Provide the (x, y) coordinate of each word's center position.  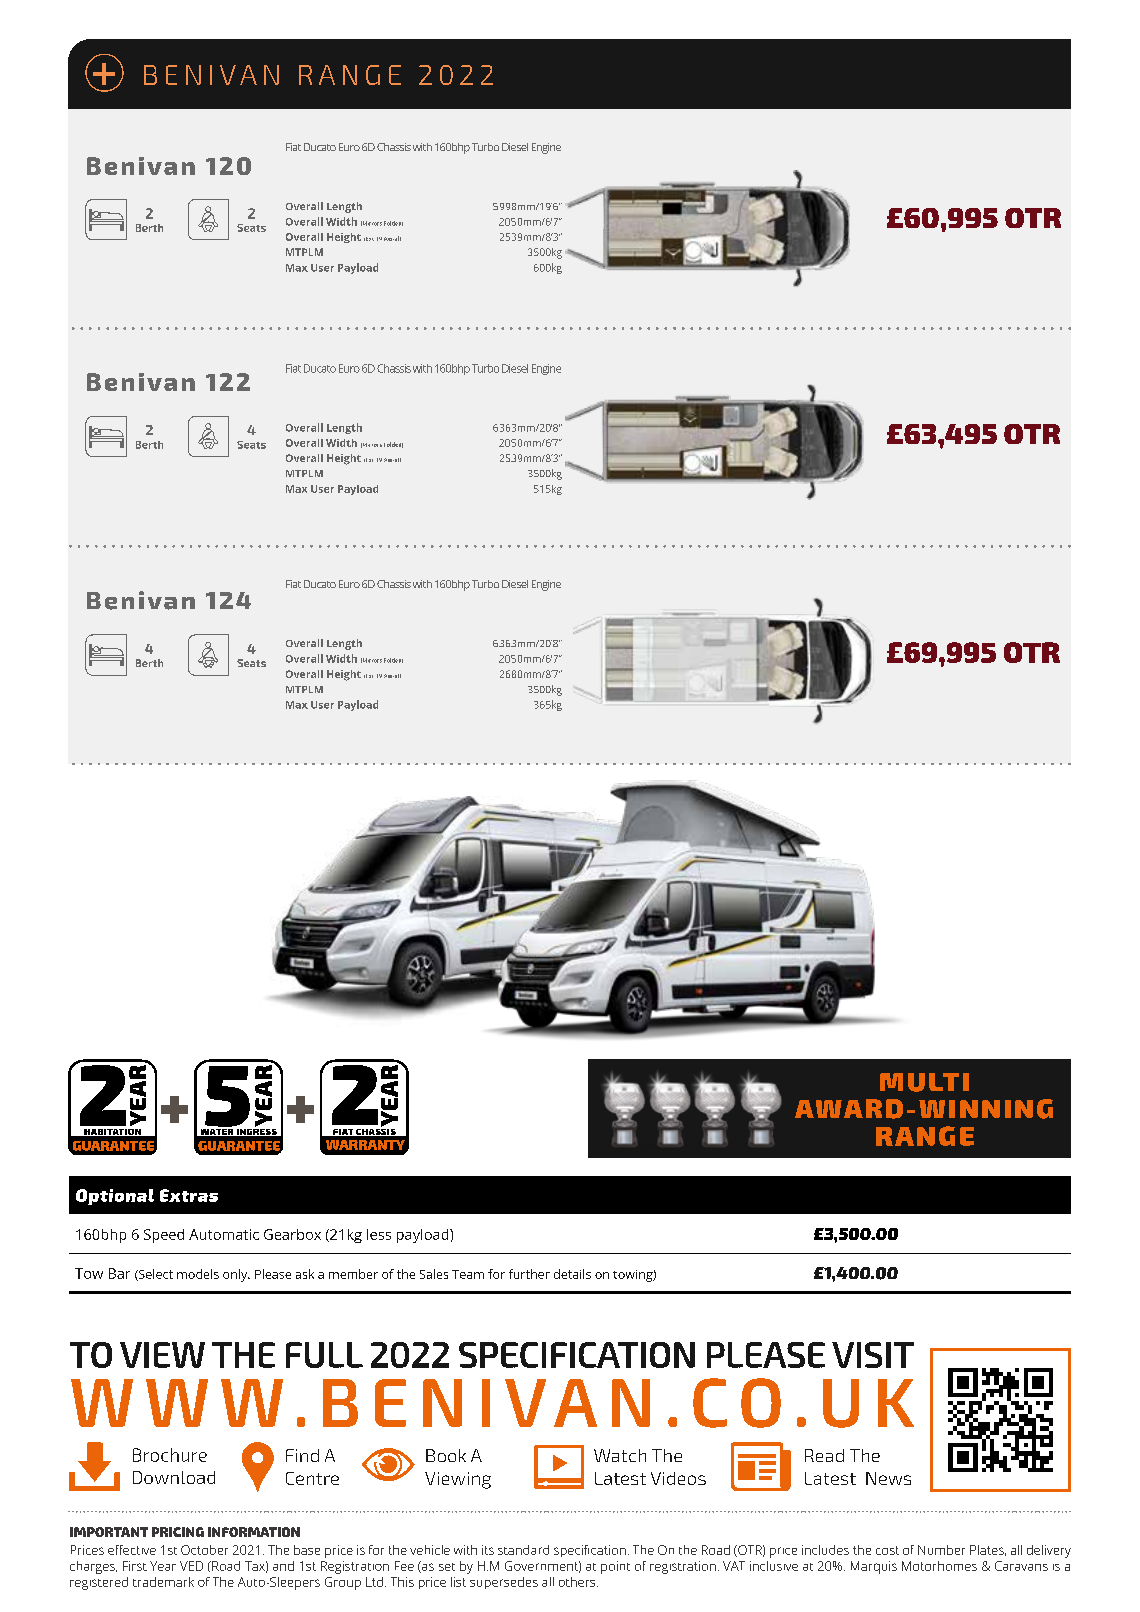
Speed (164, 1236)
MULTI (924, 1082)
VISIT (873, 1355)
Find (302, 1455)
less (379, 1234)
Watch (620, 1455)
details (572, 1274)
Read (824, 1455)
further (529, 1274)
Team (468, 1274)
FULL (324, 1355)
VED (191, 1566)
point (615, 1567)
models (198, 1274)
